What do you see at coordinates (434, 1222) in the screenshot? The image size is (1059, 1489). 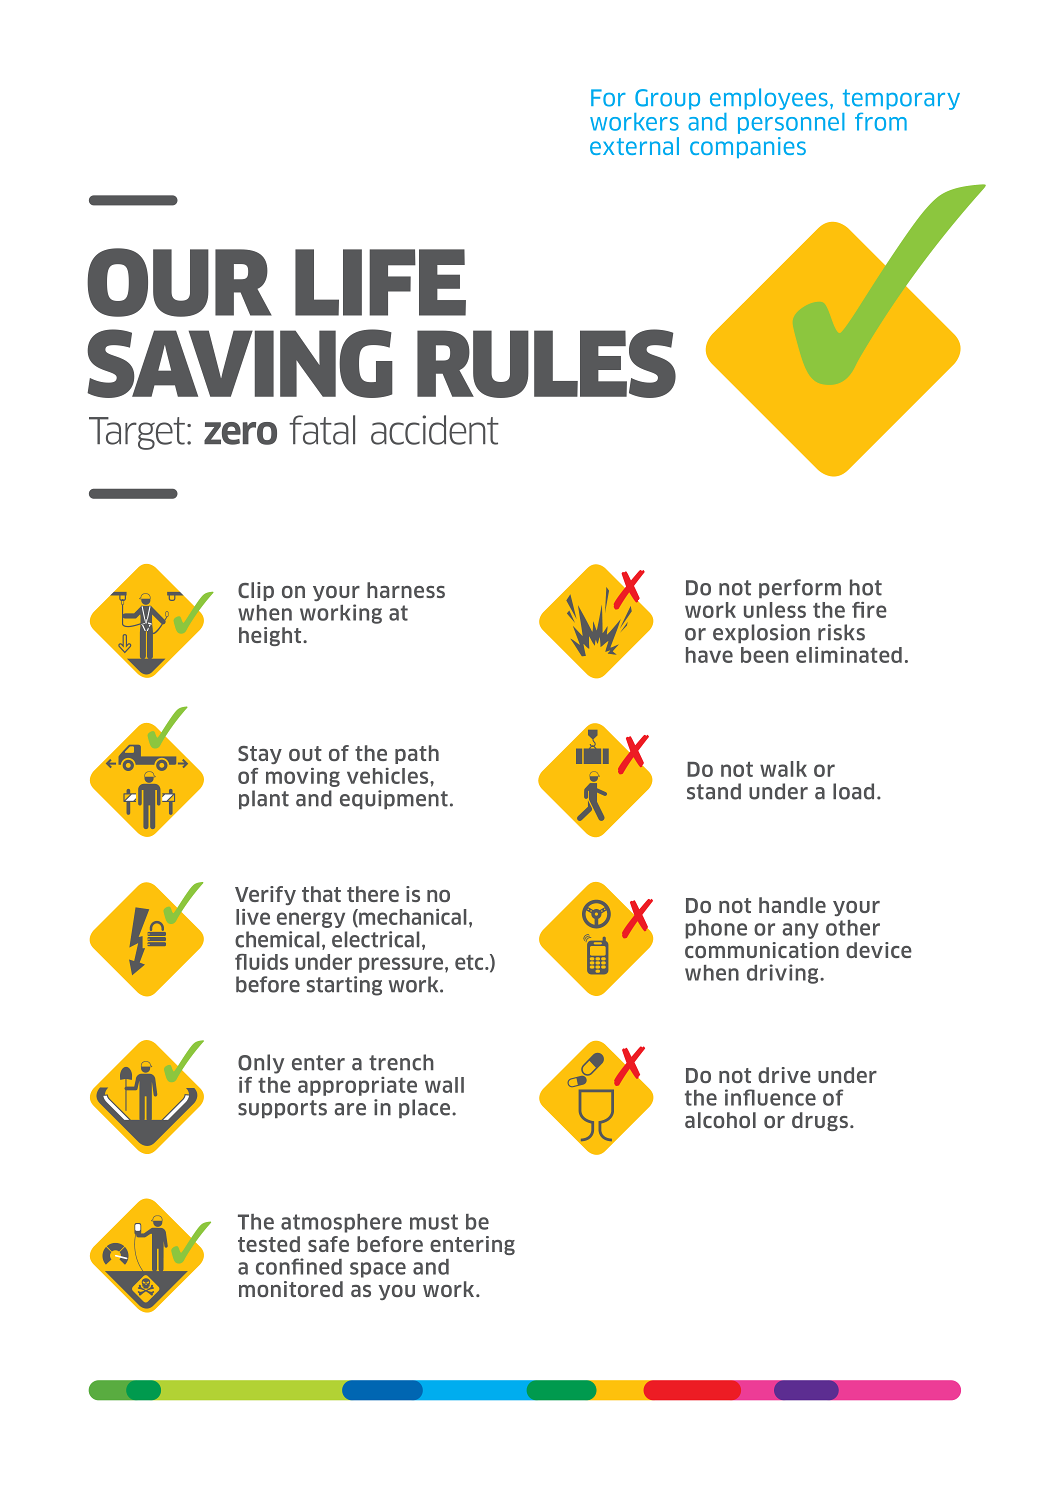 I see `must` at bounding box center [434, 1222].
